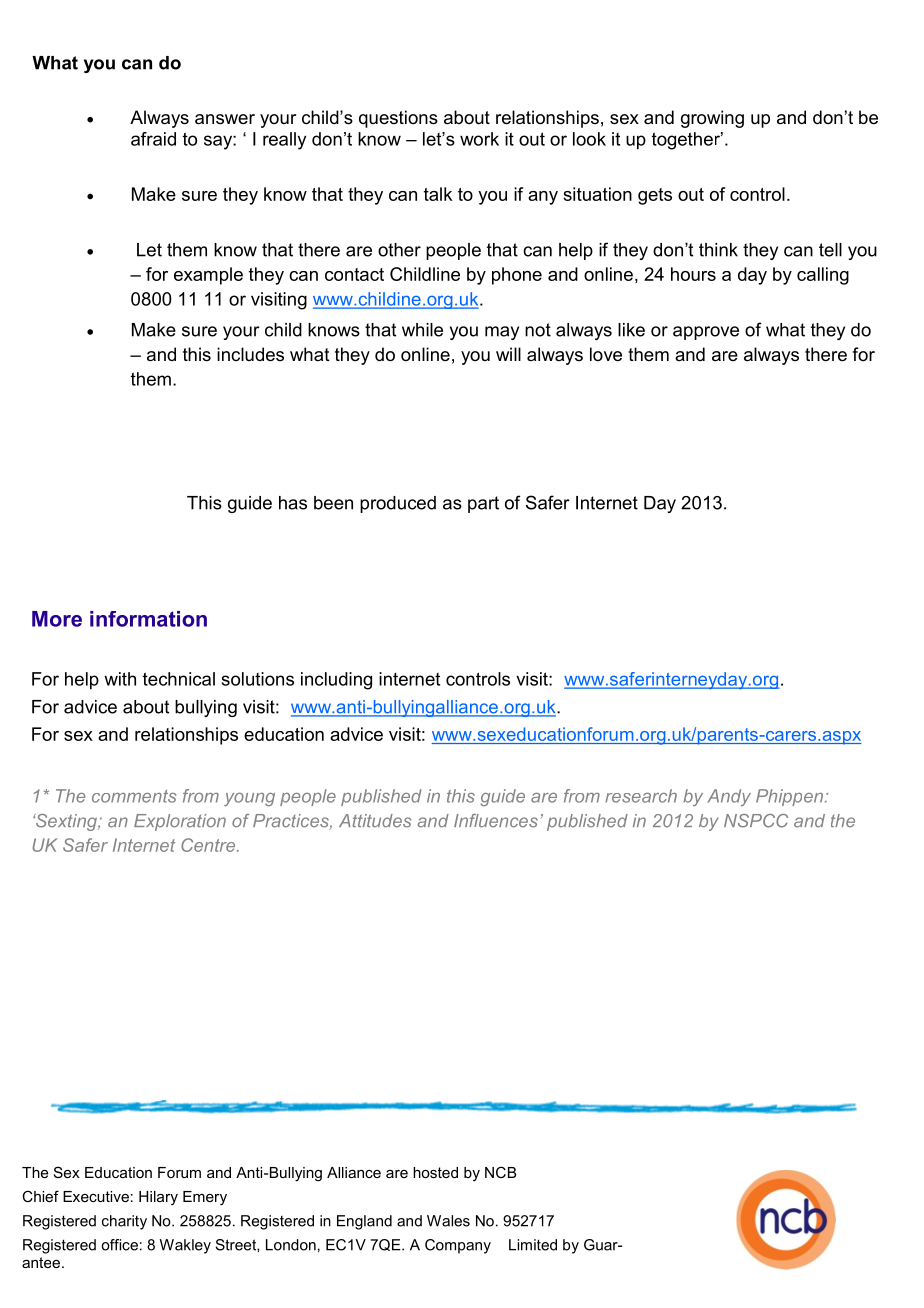 The height and width of the screenshot is (1308, 924). What do you see at coordinates (729, 797) in the screenshot?
I see `Andy` at bounding box center [729, 797].
